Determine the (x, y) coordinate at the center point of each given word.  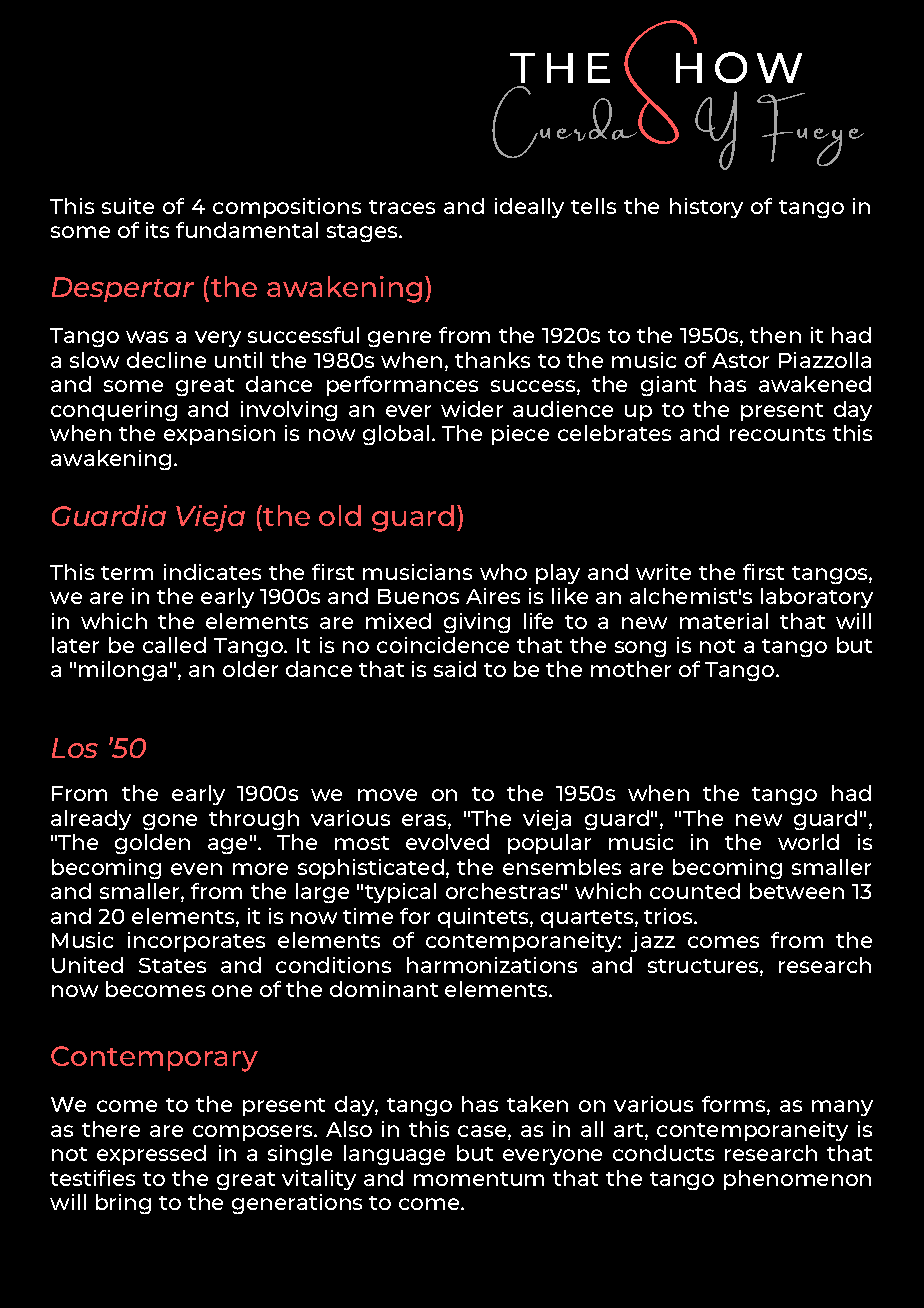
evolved (447, 842)
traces (402, 207)
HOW (739, 67)
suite (128, 206)
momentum (479, 1179)
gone (170, 822)
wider (472, 409)
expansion (219, 435)
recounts (777, 434)
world (808, 842)
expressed (151, 1155)
